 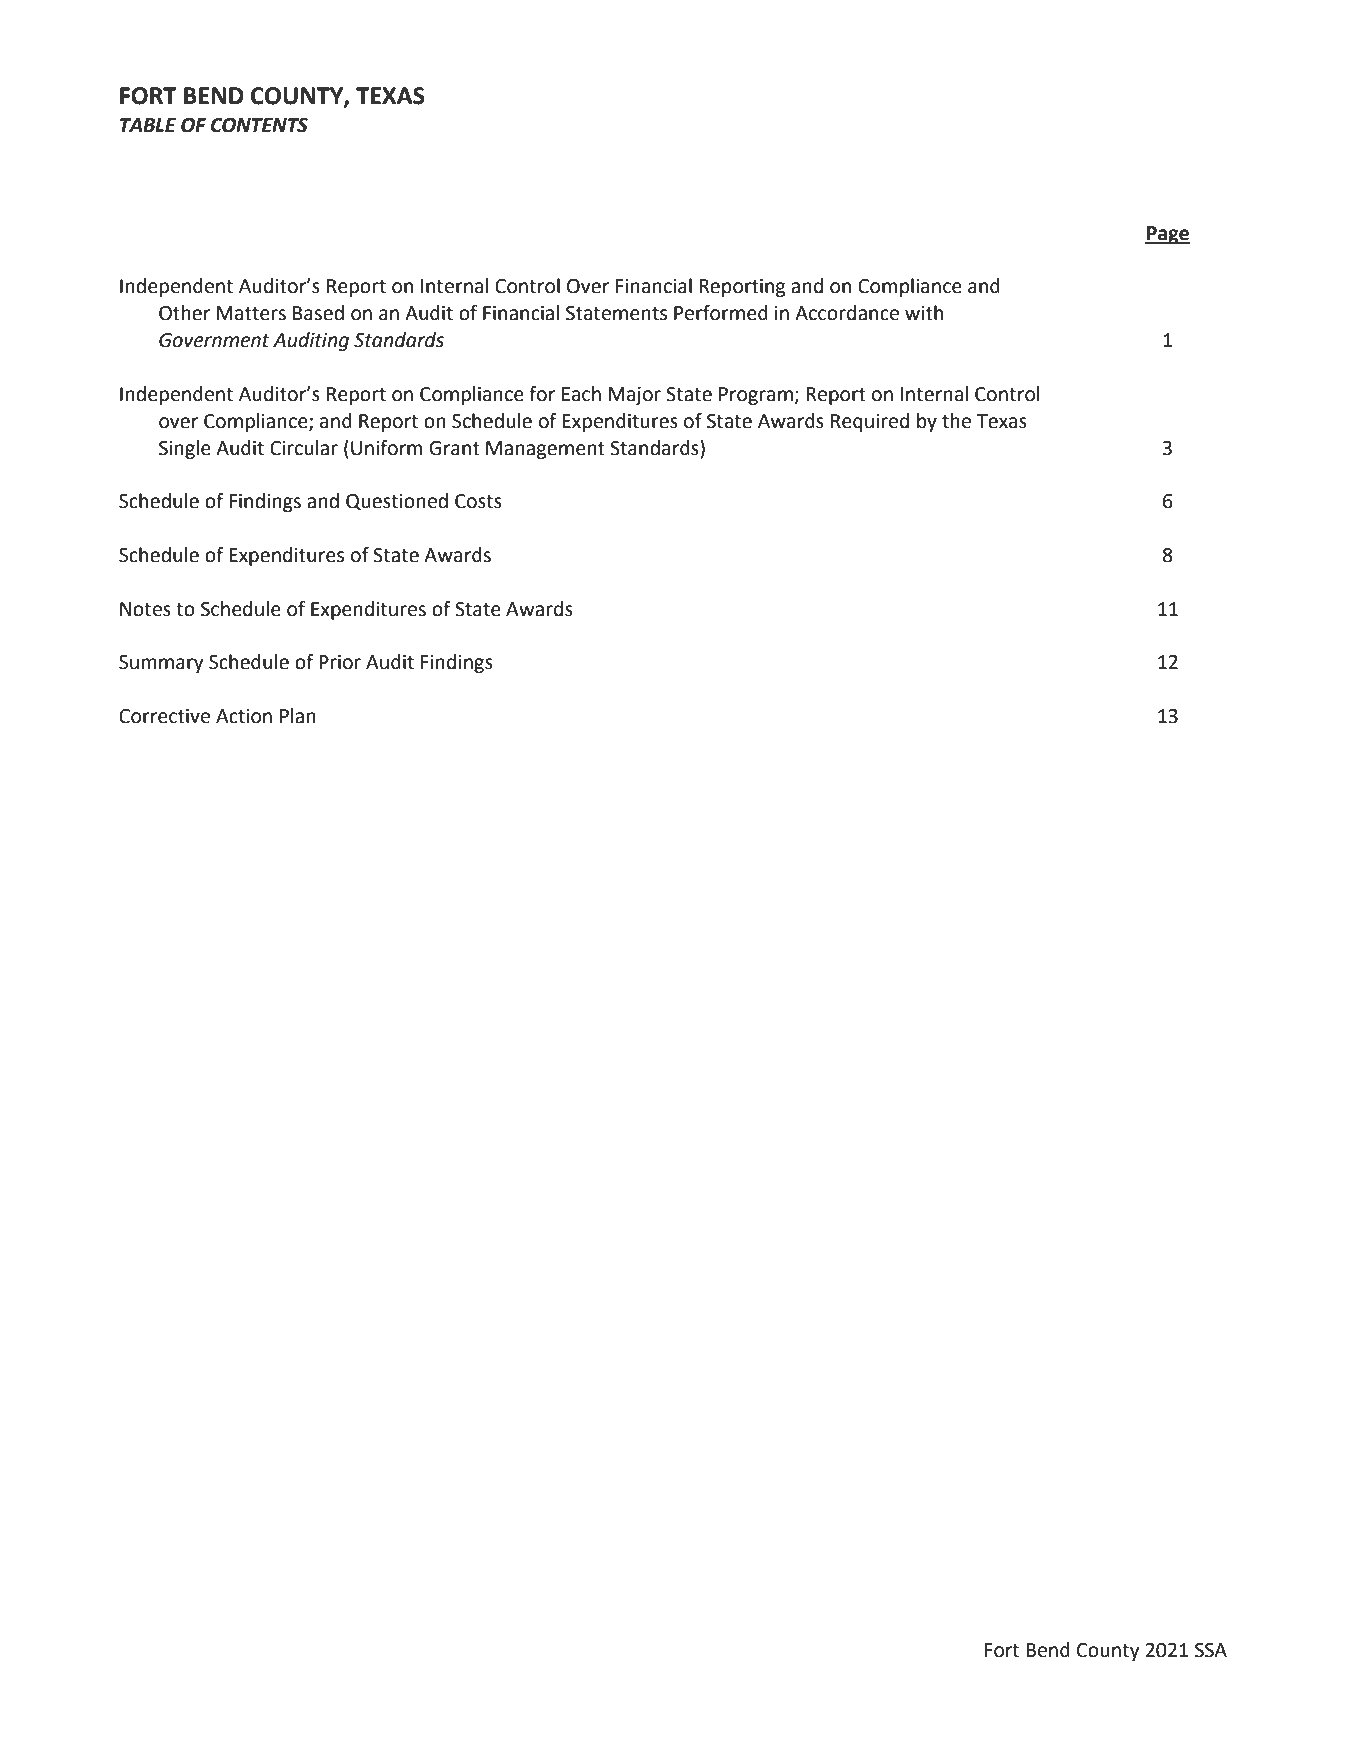 I want to click on CONTENTS, so click(x=259, y=125).
